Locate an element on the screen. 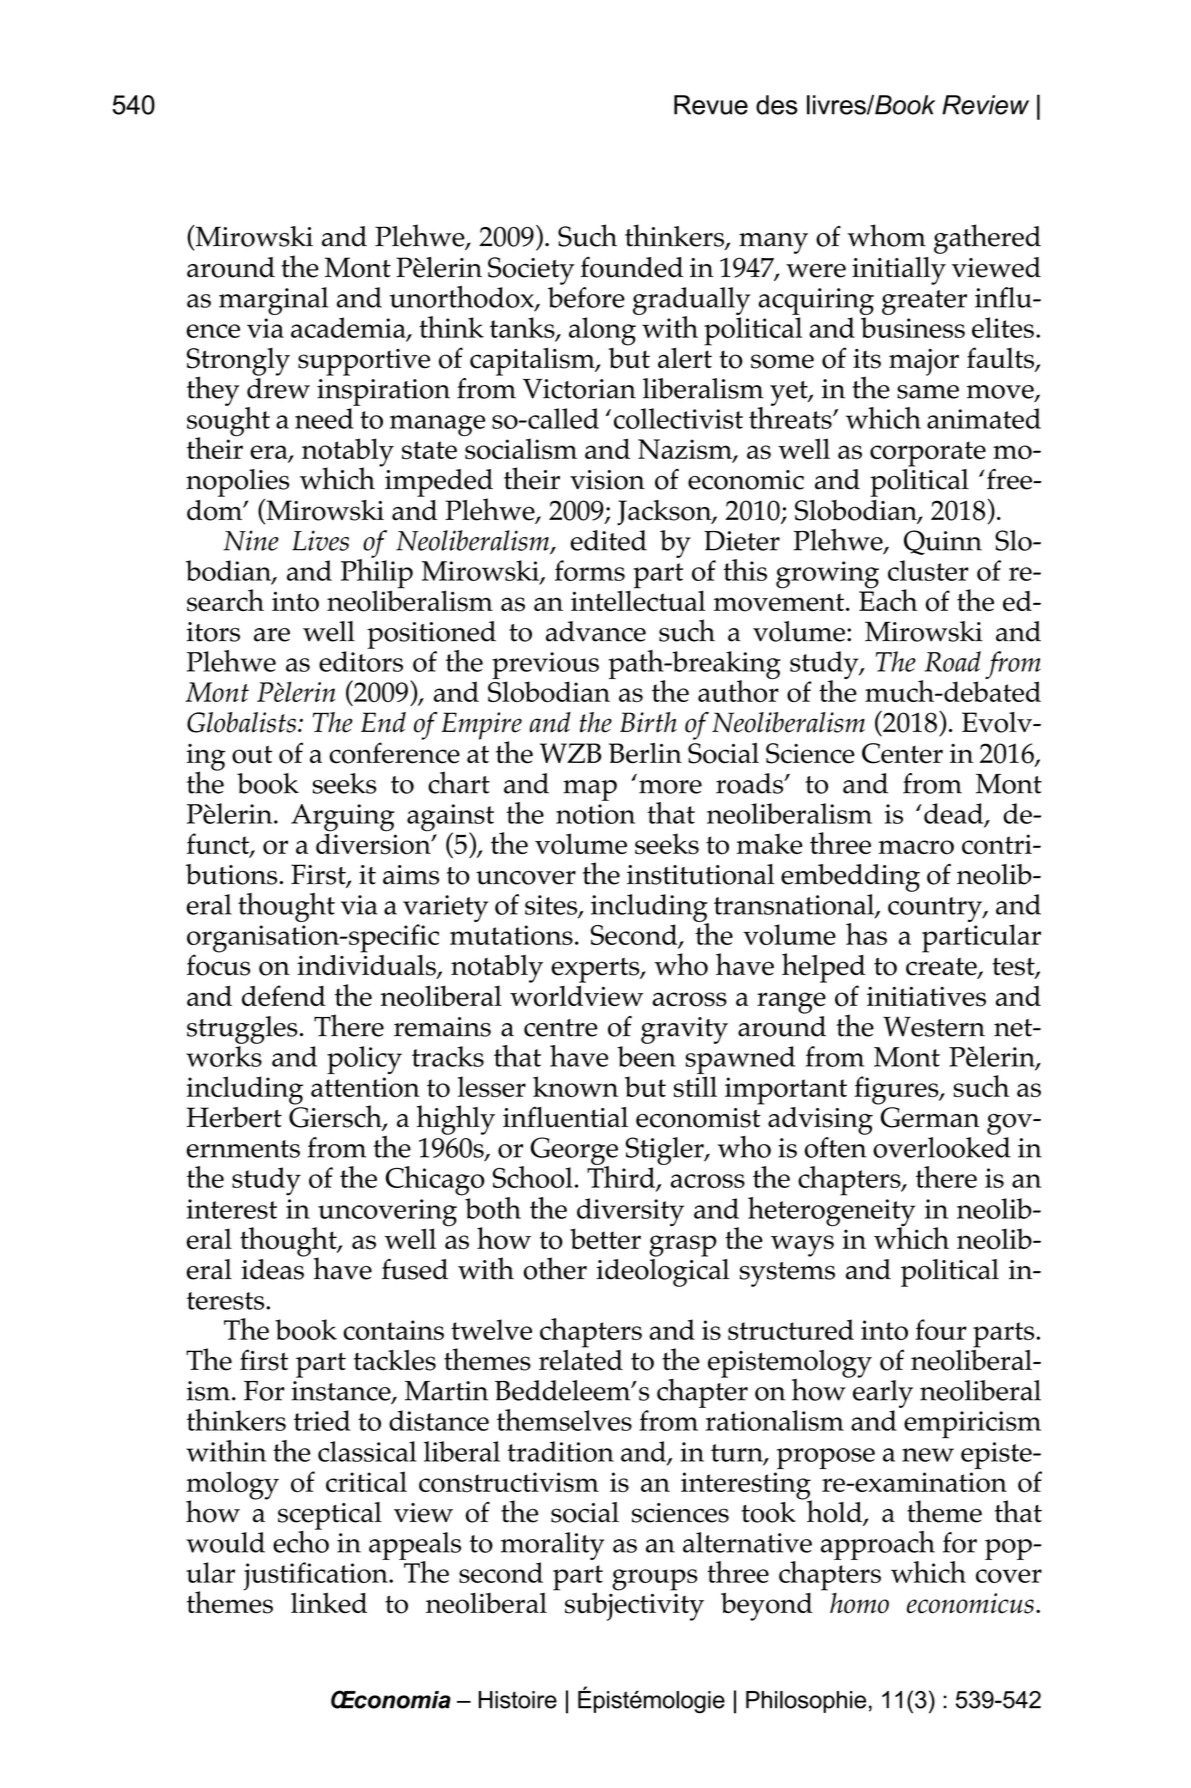 This screenshot has width=1191, height=1788. overlooked is located at coordinates (942, 1147).
